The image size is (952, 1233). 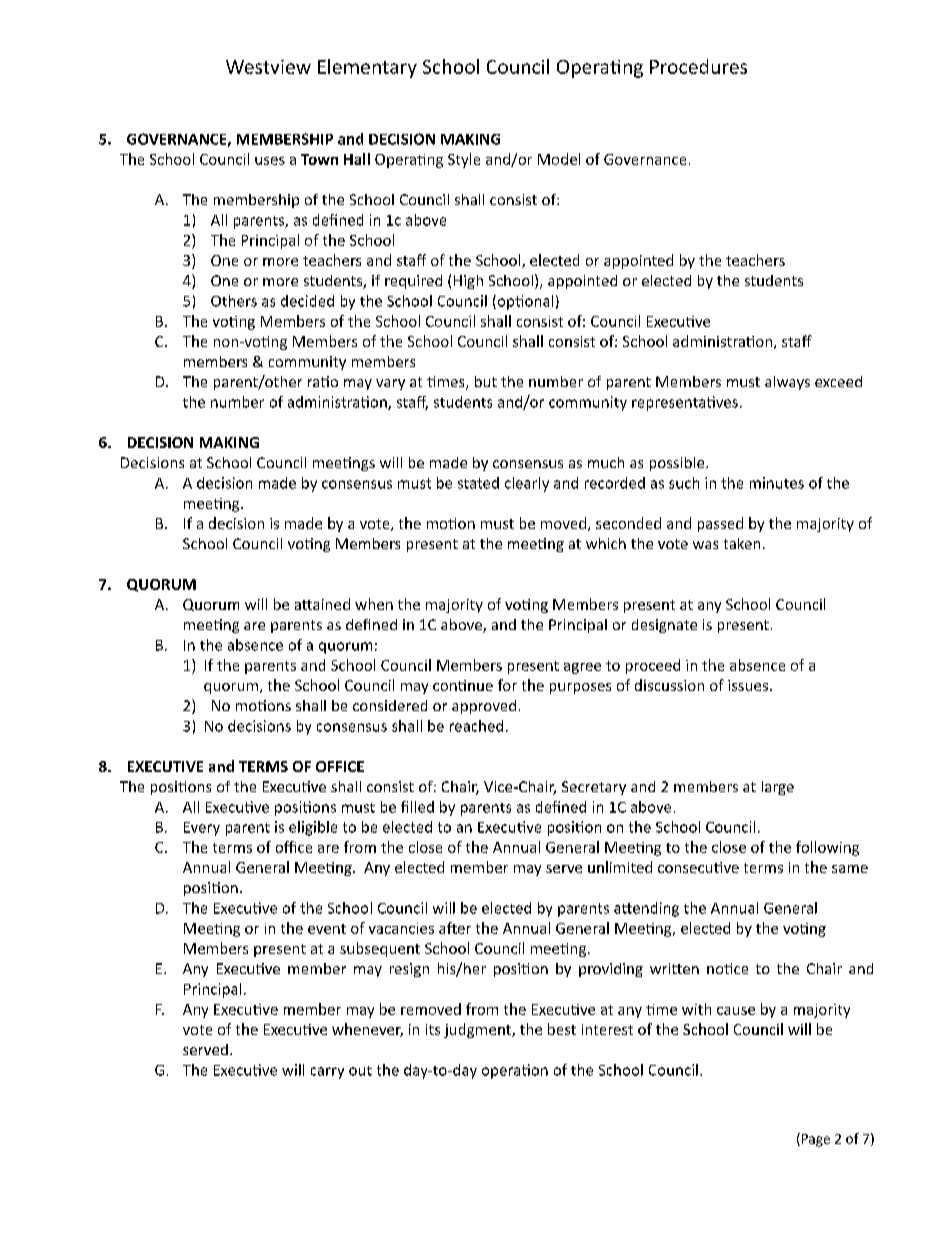 What do you see at coordinates (527, 484) in the screenshot?
I see `clearly` at bounding box center [527, 484].
